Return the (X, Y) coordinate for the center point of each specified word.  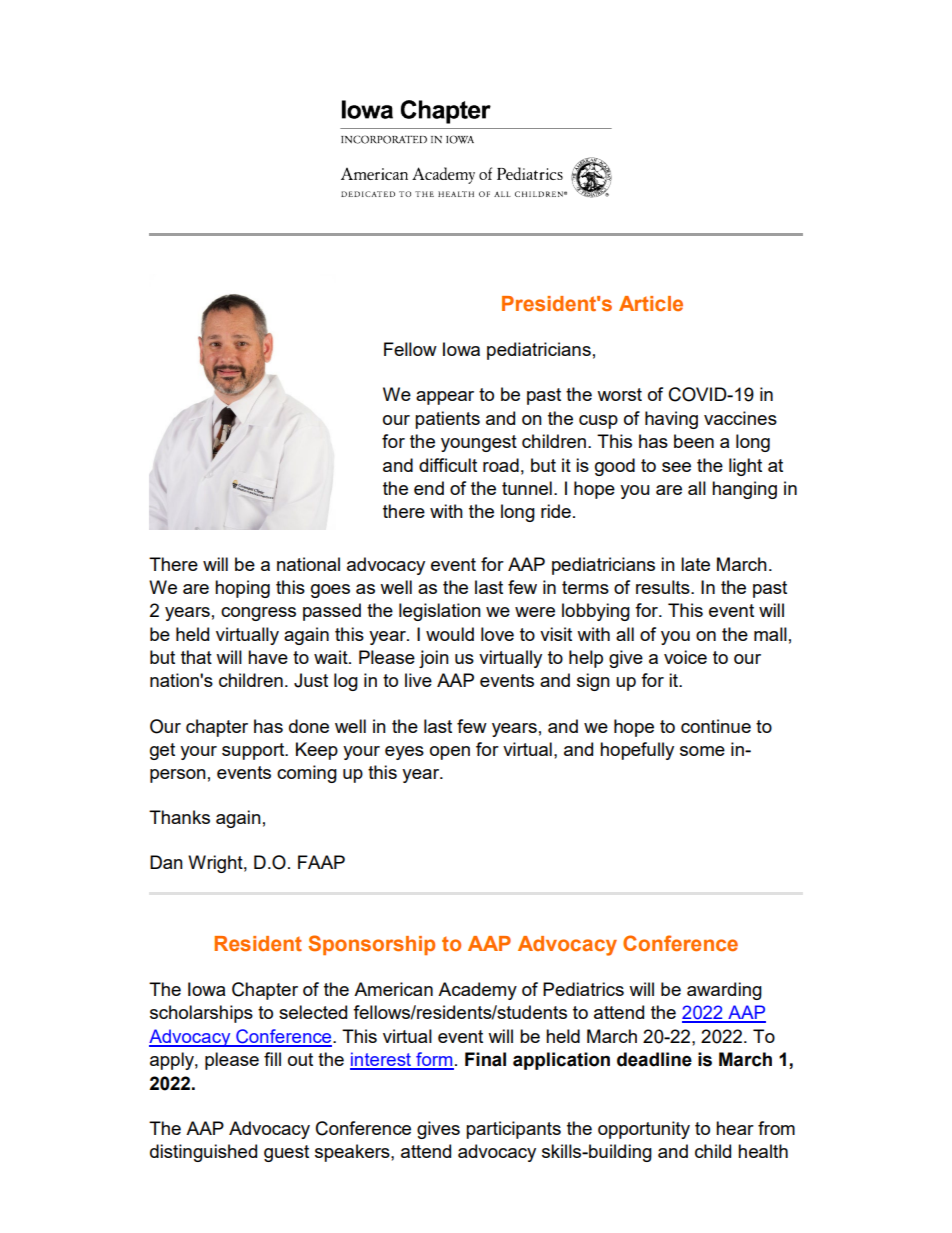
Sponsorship (371, 945)
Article (651, 303)
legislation (440, 612)
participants (513, 1130)
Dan (166, 862)
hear (735, 1128)
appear (445, 398)
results (664, 587)
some (702, 751)
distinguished (203, 1153)
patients (447, 420)
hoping (242, 589)
